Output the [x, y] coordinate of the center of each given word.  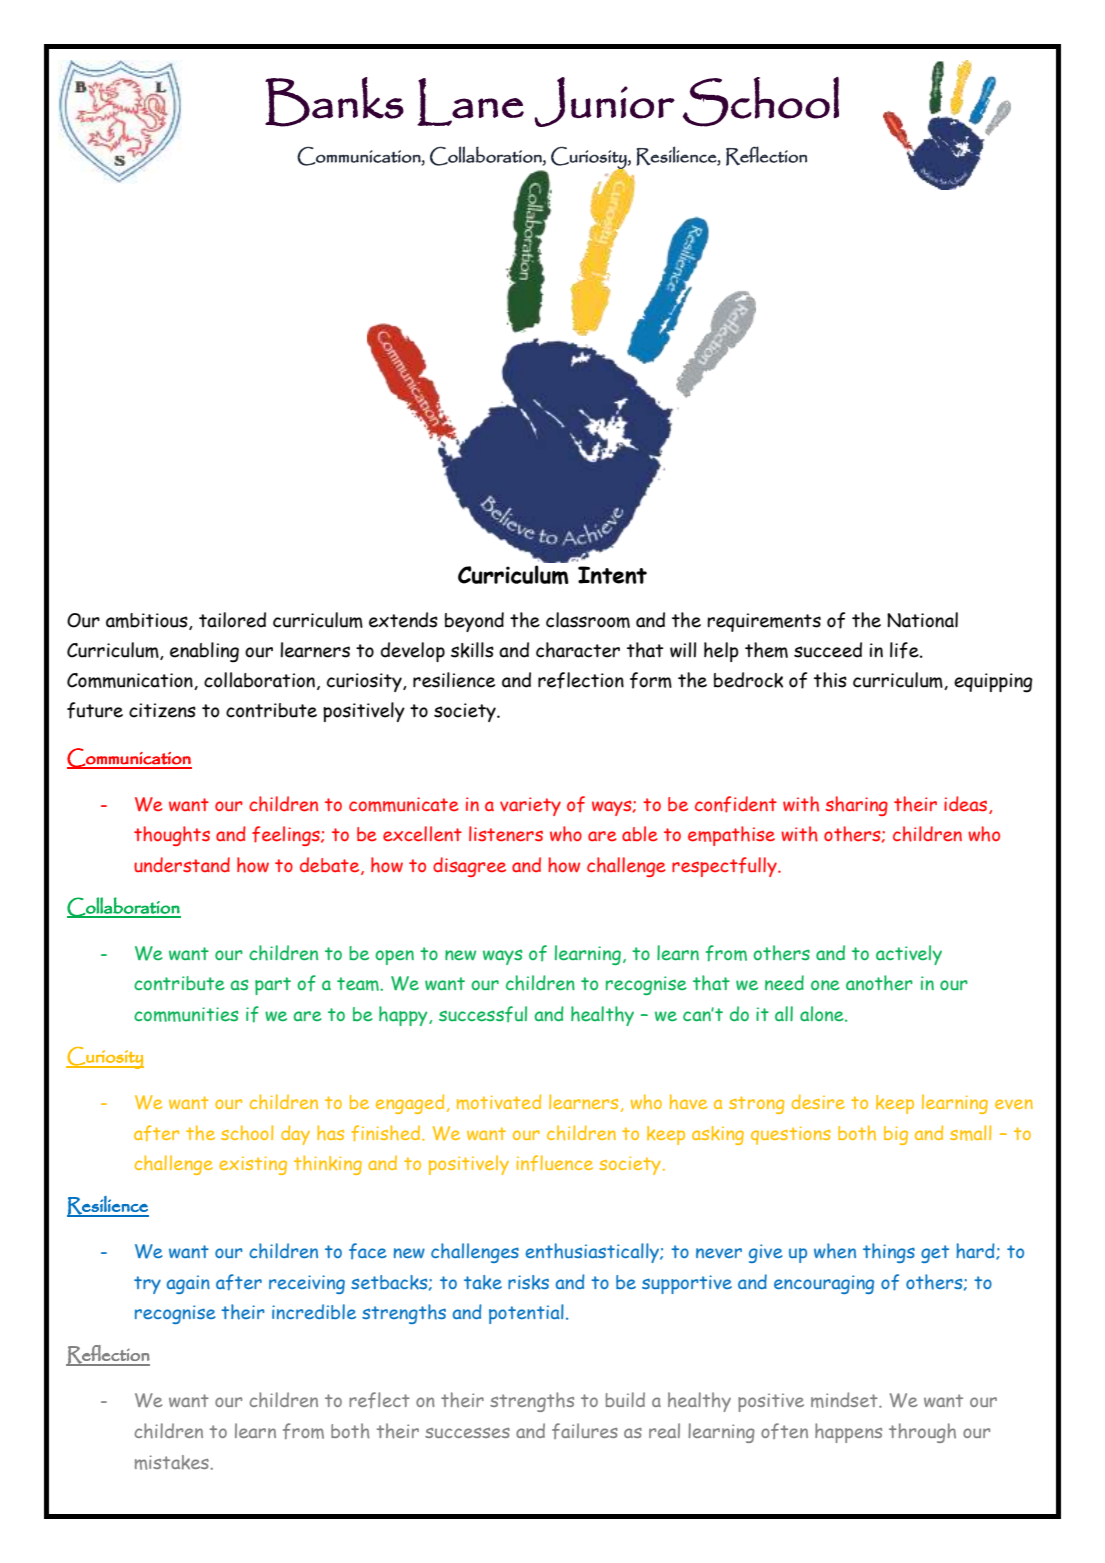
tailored [232, 620]
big [896, 1135]
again [188, 1284]
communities [186, 1014]
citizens [162, 710]
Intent [612, 575]
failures [585, 1431]
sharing [856, 806]
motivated [499, 1102]
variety [530, 806]
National [922, 620]
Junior [605, 102]
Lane [470, 102]
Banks [334, 102]
